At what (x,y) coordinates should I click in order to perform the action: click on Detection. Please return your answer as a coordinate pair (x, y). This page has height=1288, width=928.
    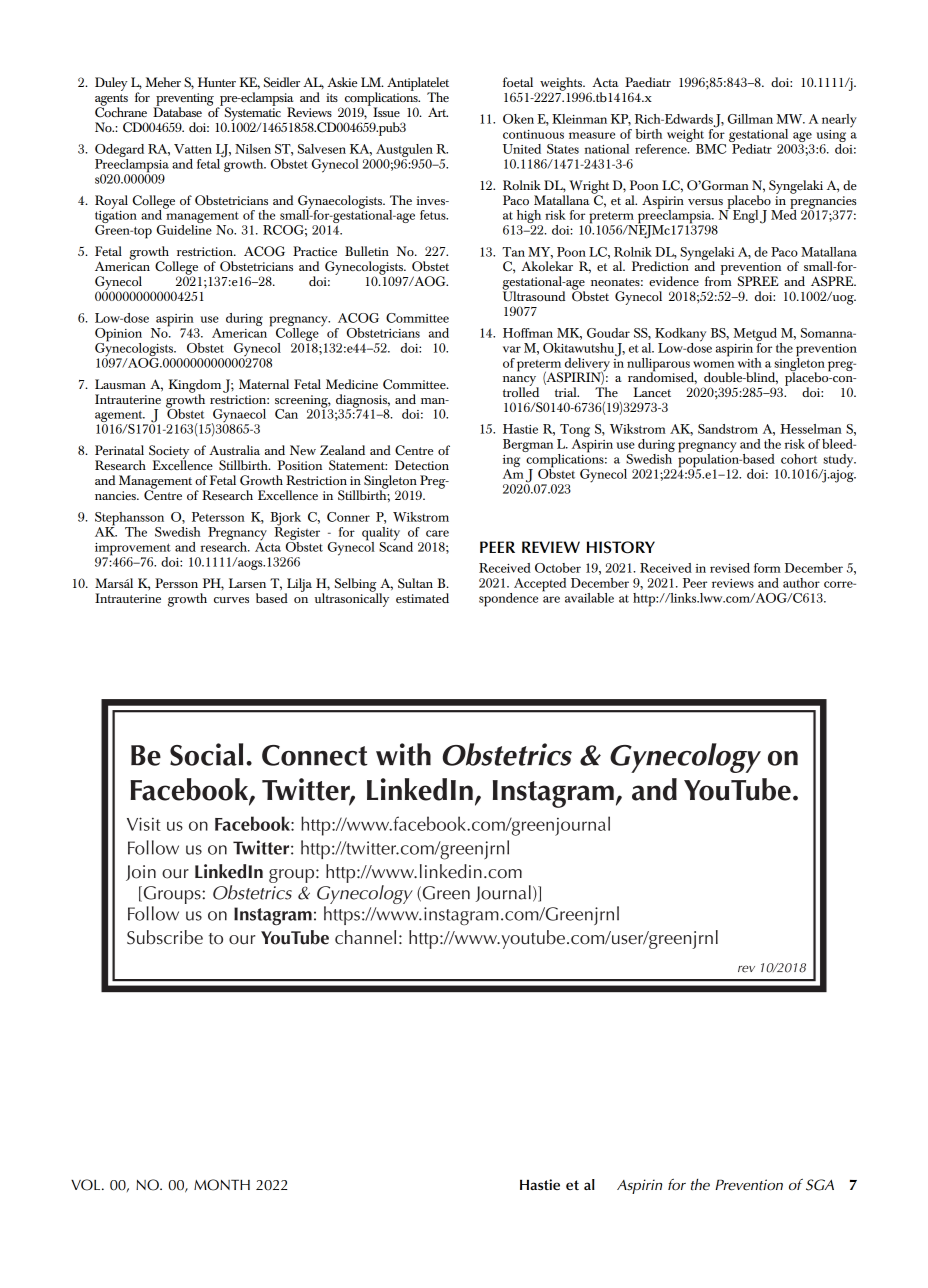
    Looking at the image, I should click on (422, 465).
